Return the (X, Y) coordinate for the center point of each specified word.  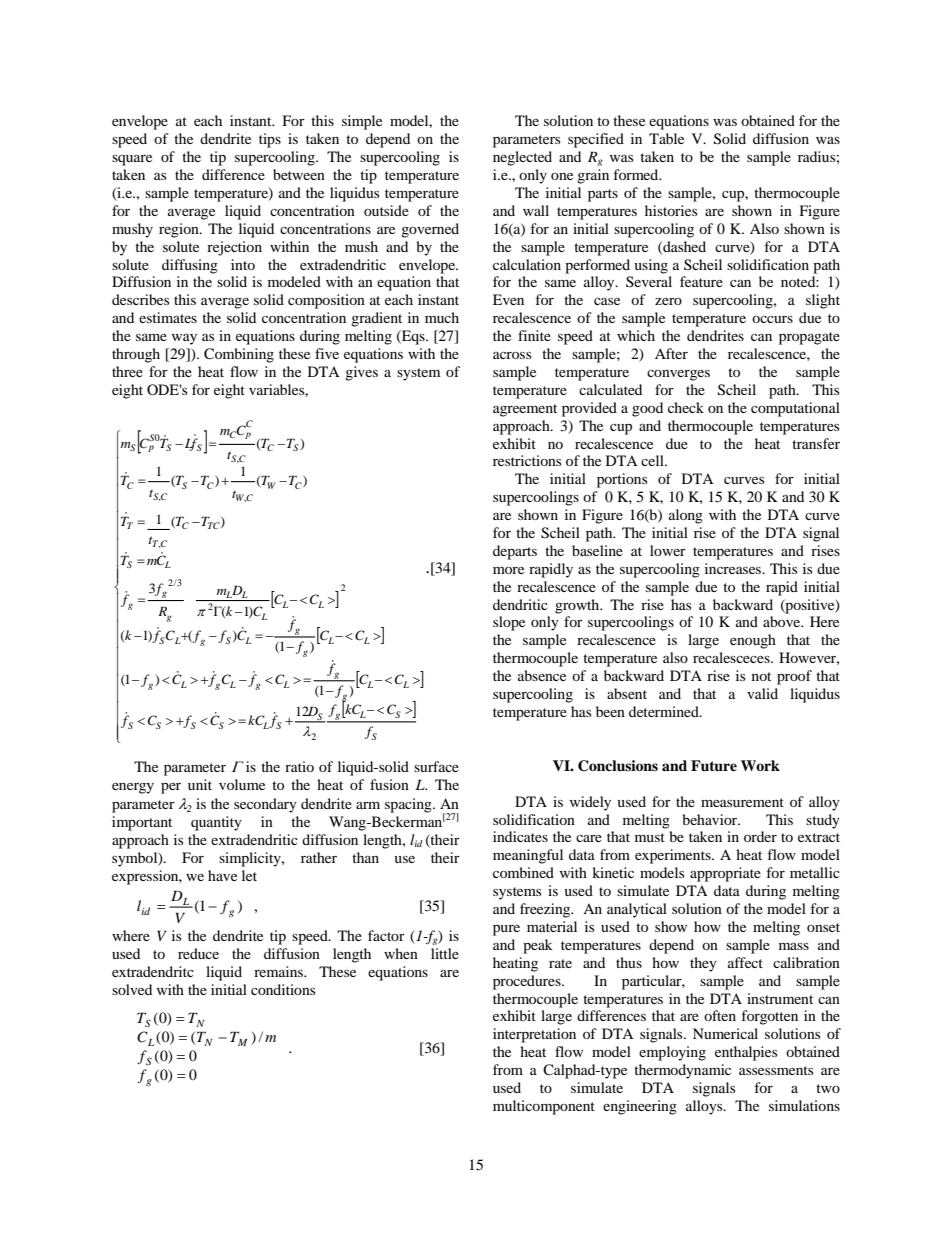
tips (270, 140)
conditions (283, 989)
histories (671, 210)
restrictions (527, 460)
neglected (522, 158)
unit (200, 784)
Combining (239, 355)
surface (436, 766)
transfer (816, 443)
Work (760, 765)
